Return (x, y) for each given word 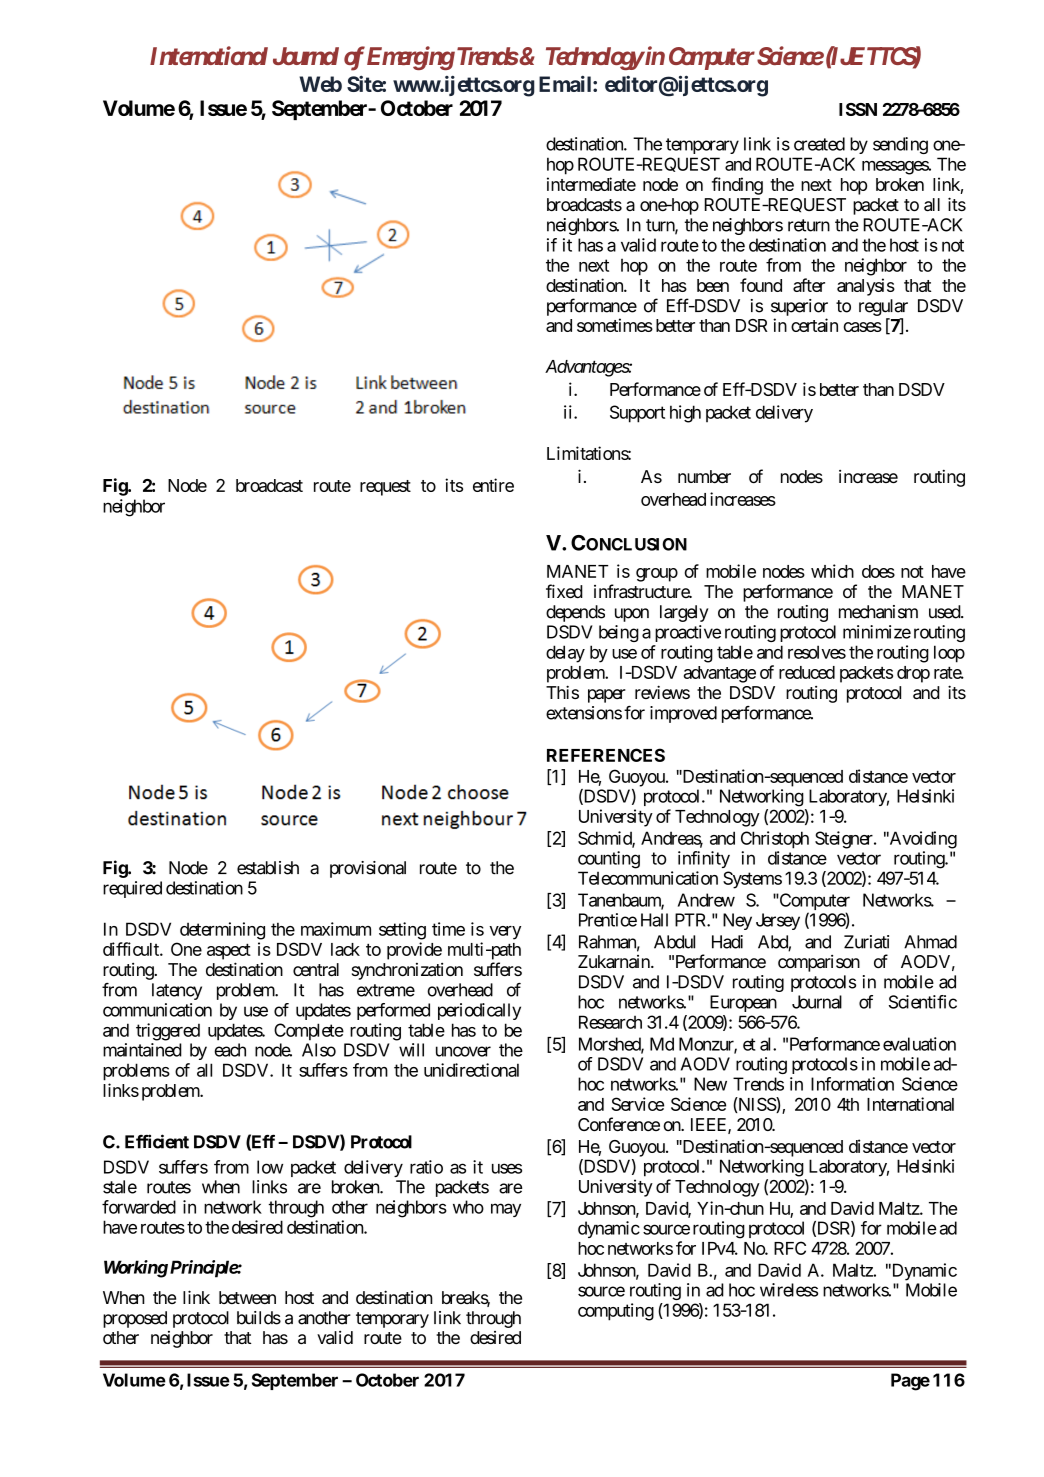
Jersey (778, 921)
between (247, 1297)
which (832, 571)
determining (222, 931)
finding (737, 186)
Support (637, 414)
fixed (564, 591)
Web (320, 84)
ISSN (858, 109)
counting (609, 860)
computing (616, 1312)
